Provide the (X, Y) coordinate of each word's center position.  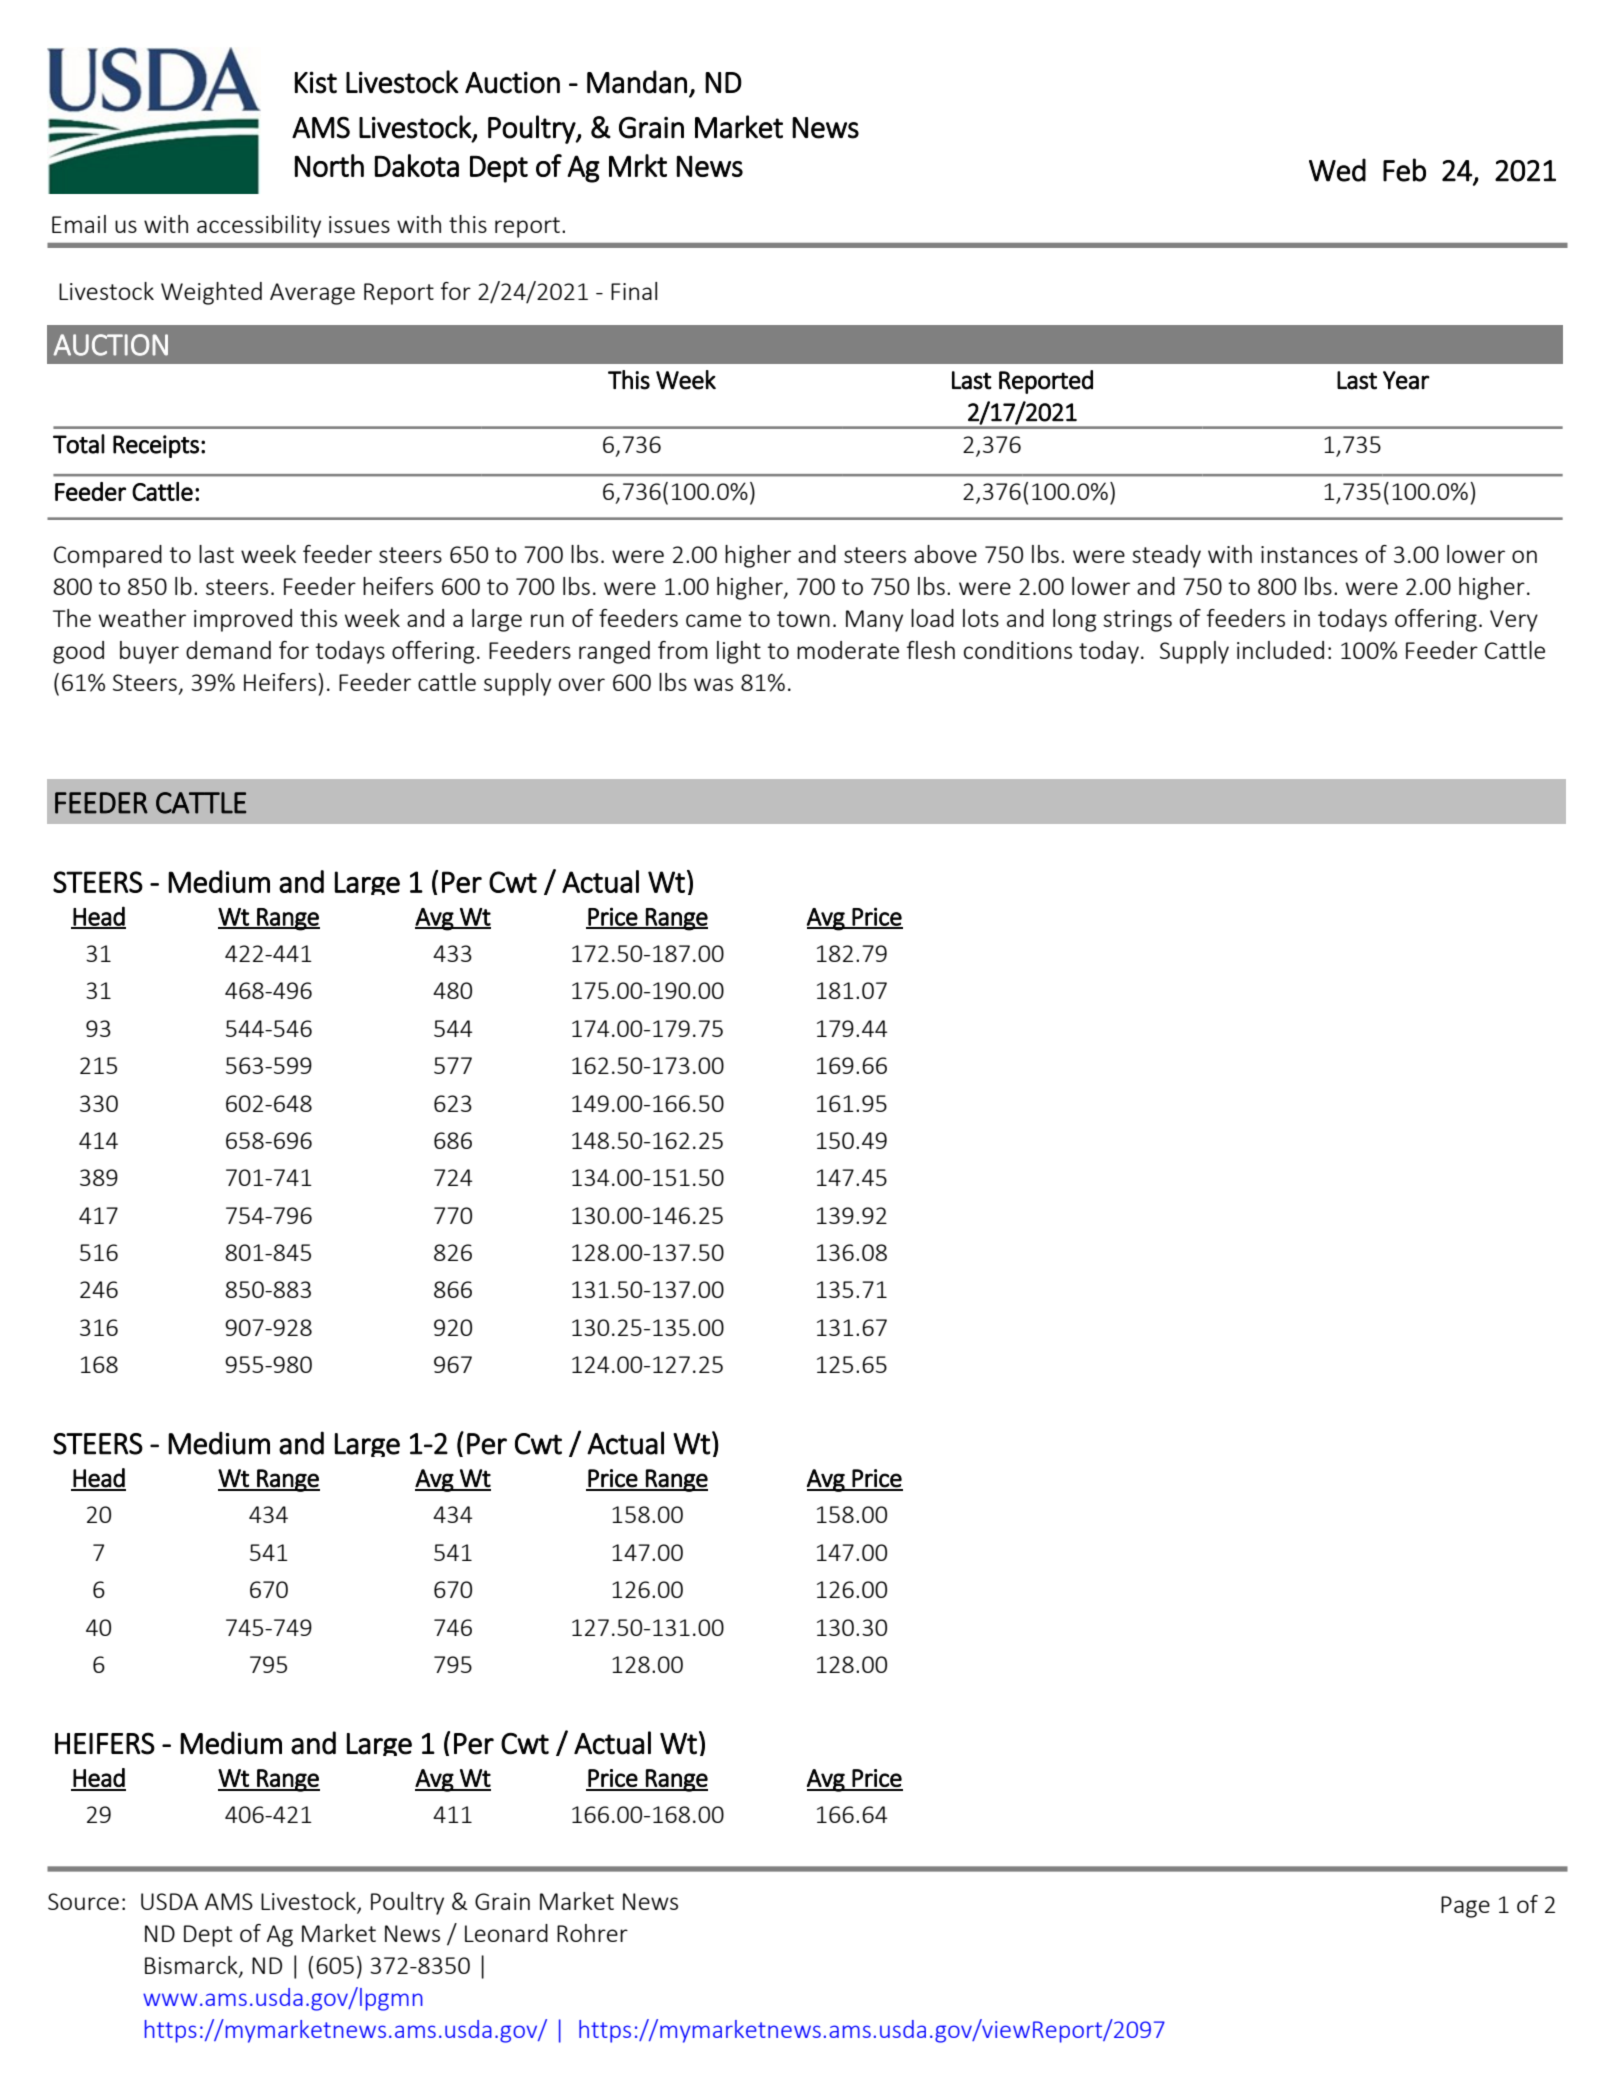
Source (83, 1901)
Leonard (506, 1933)
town (803, 619)
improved (243, 620)
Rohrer (592, 1933)
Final (634, 291)
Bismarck (192, 1966)
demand (228, 650)
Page (1465, 1907)
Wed (1337, 170)
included (1280, 650)
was (713, 684)
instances (1309, 554)
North (329, 165)
